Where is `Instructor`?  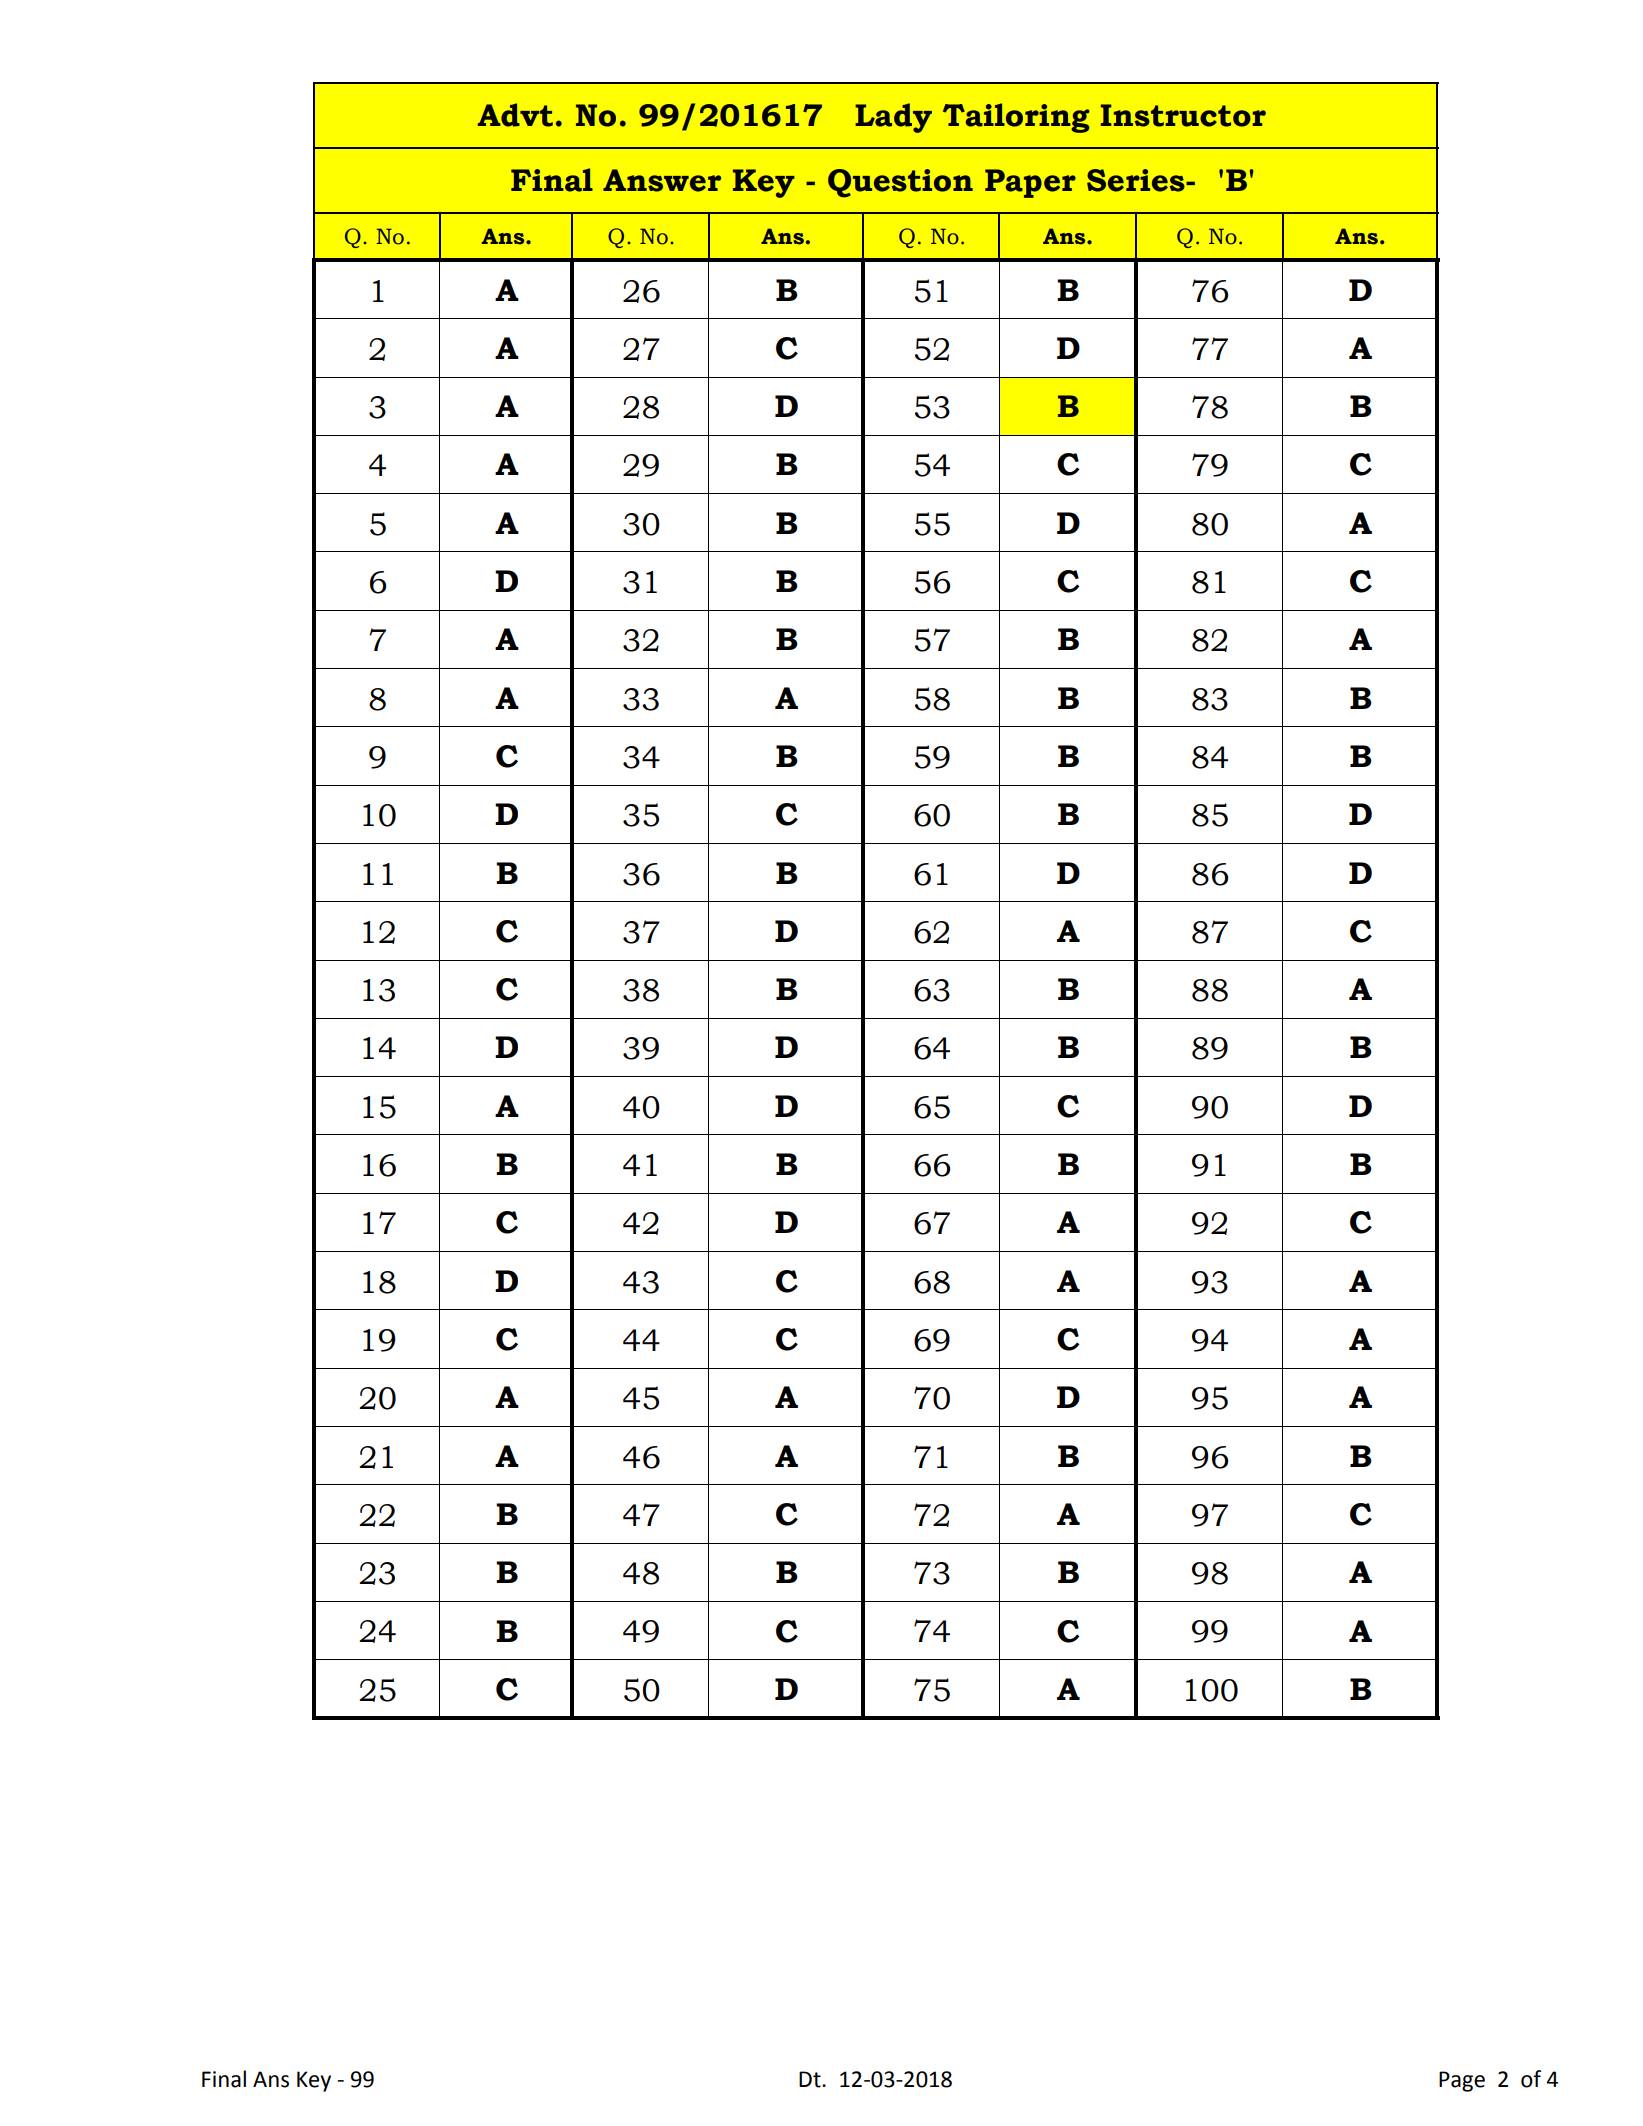
Instructor is located at coordinates (1183, 115).
